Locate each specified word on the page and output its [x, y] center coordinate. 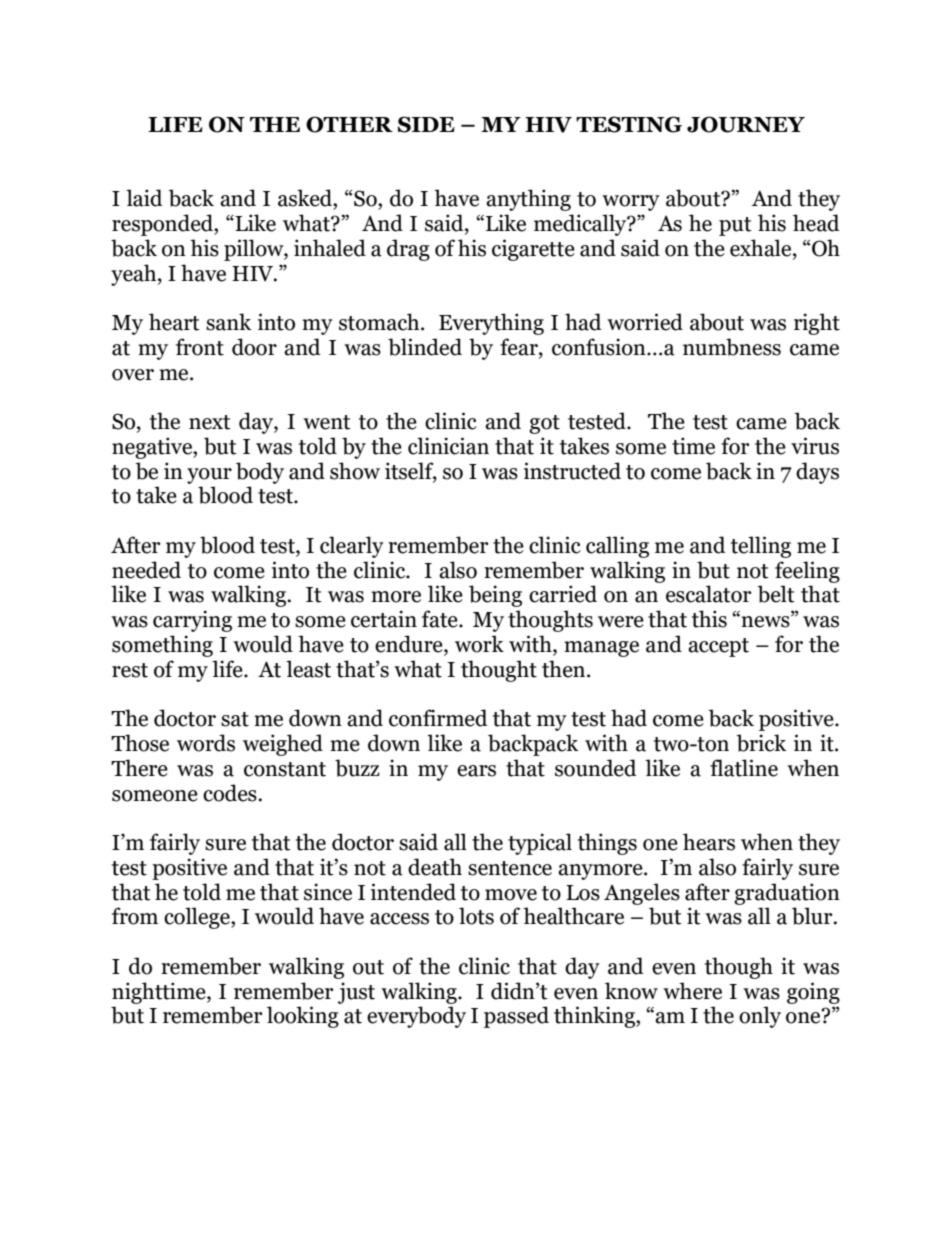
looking [303, 1017]
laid [144, 198]
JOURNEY [746, 124]
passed [516, 1017]
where [692, 991]
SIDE [426, 124]
